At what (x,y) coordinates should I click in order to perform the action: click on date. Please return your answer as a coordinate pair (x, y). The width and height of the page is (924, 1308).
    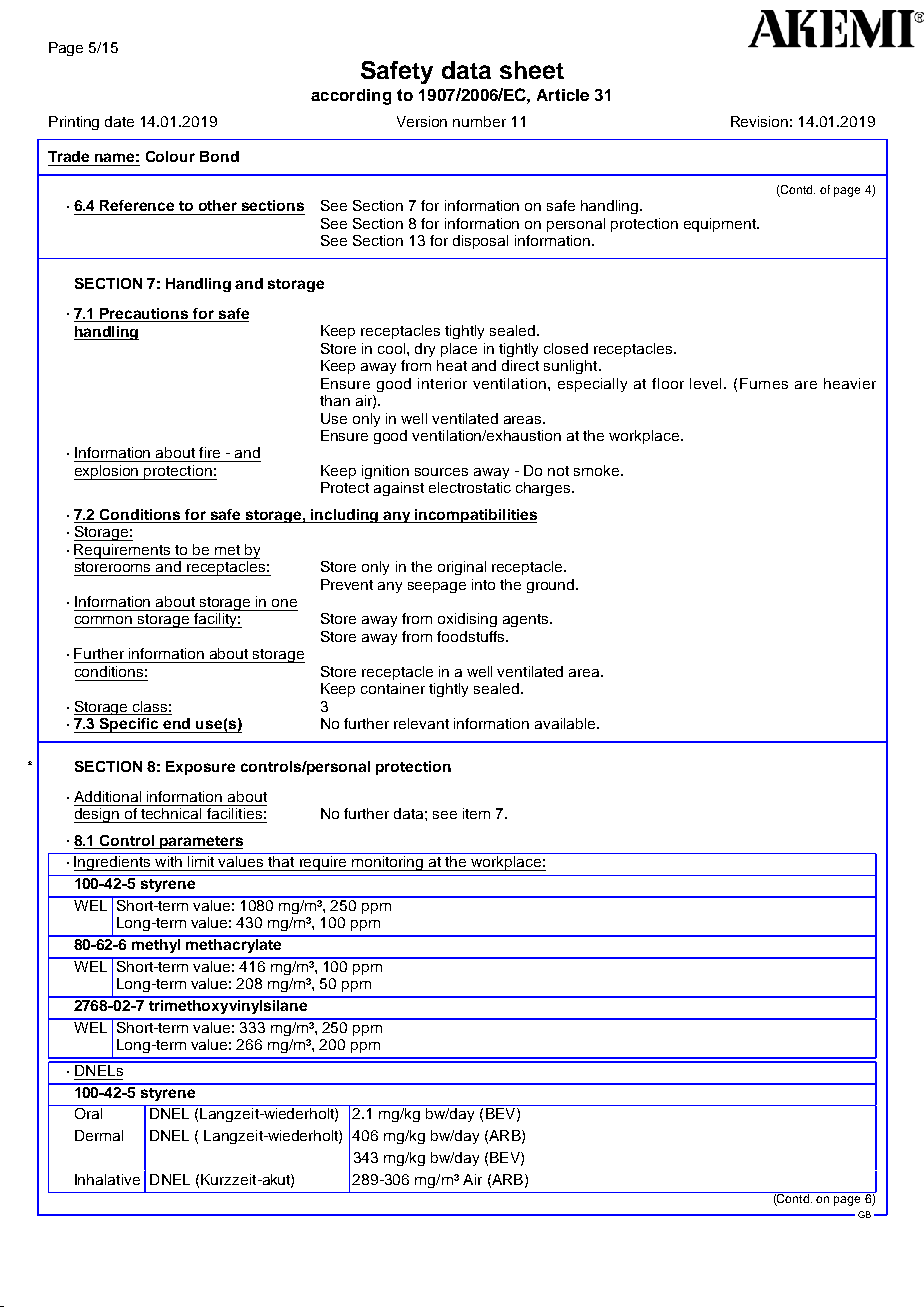
    Looking at the image, I should click on (119, 121).
